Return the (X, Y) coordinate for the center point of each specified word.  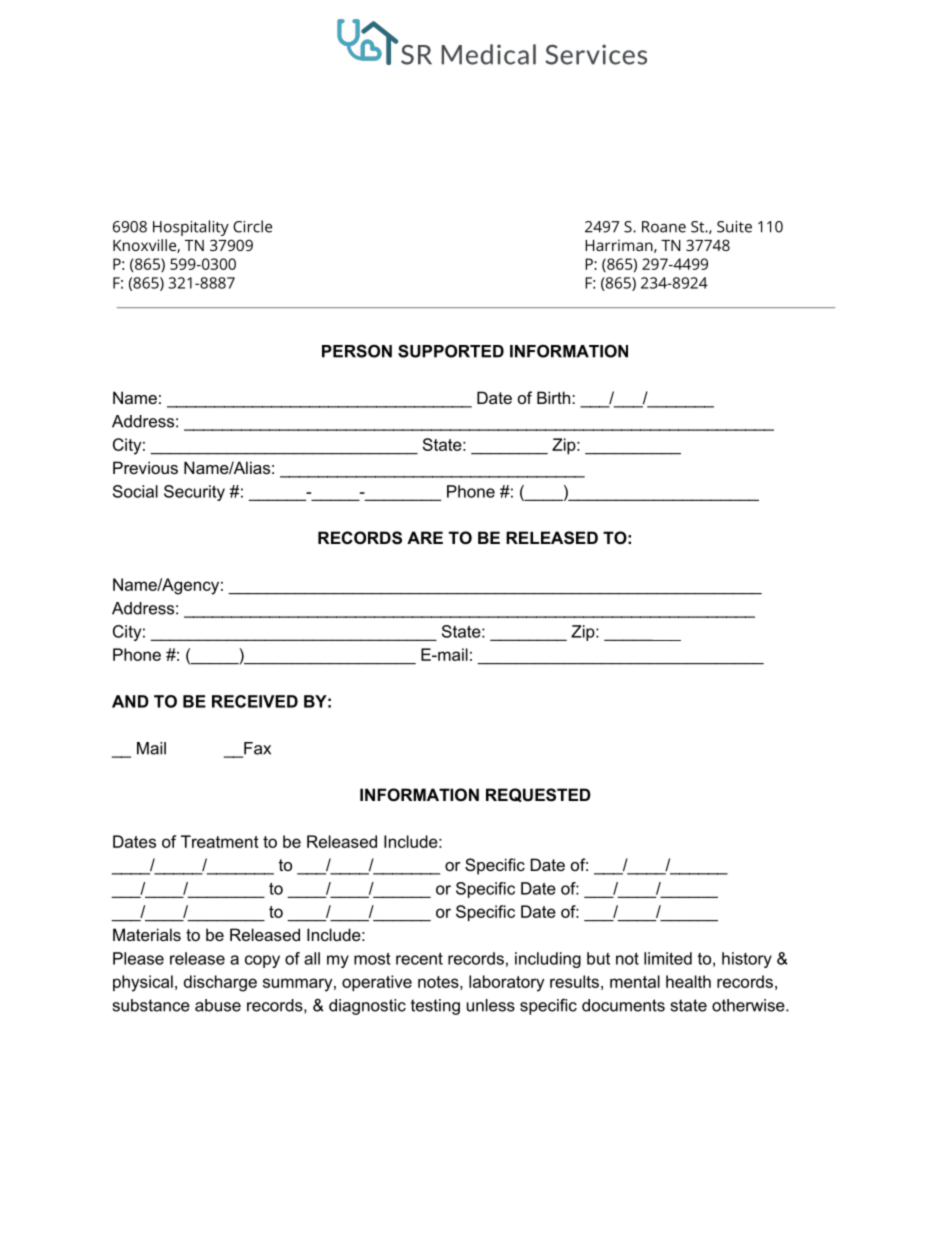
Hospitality (191, 228)
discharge (220, 983)
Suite (734, 227)
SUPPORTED (451, 351)
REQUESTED (538, 795)
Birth (553, 397)
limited (668, 958)
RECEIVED (255, 701)
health (688, 981)
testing (435, 1007)
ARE (425, 537)
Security (194, 493)
